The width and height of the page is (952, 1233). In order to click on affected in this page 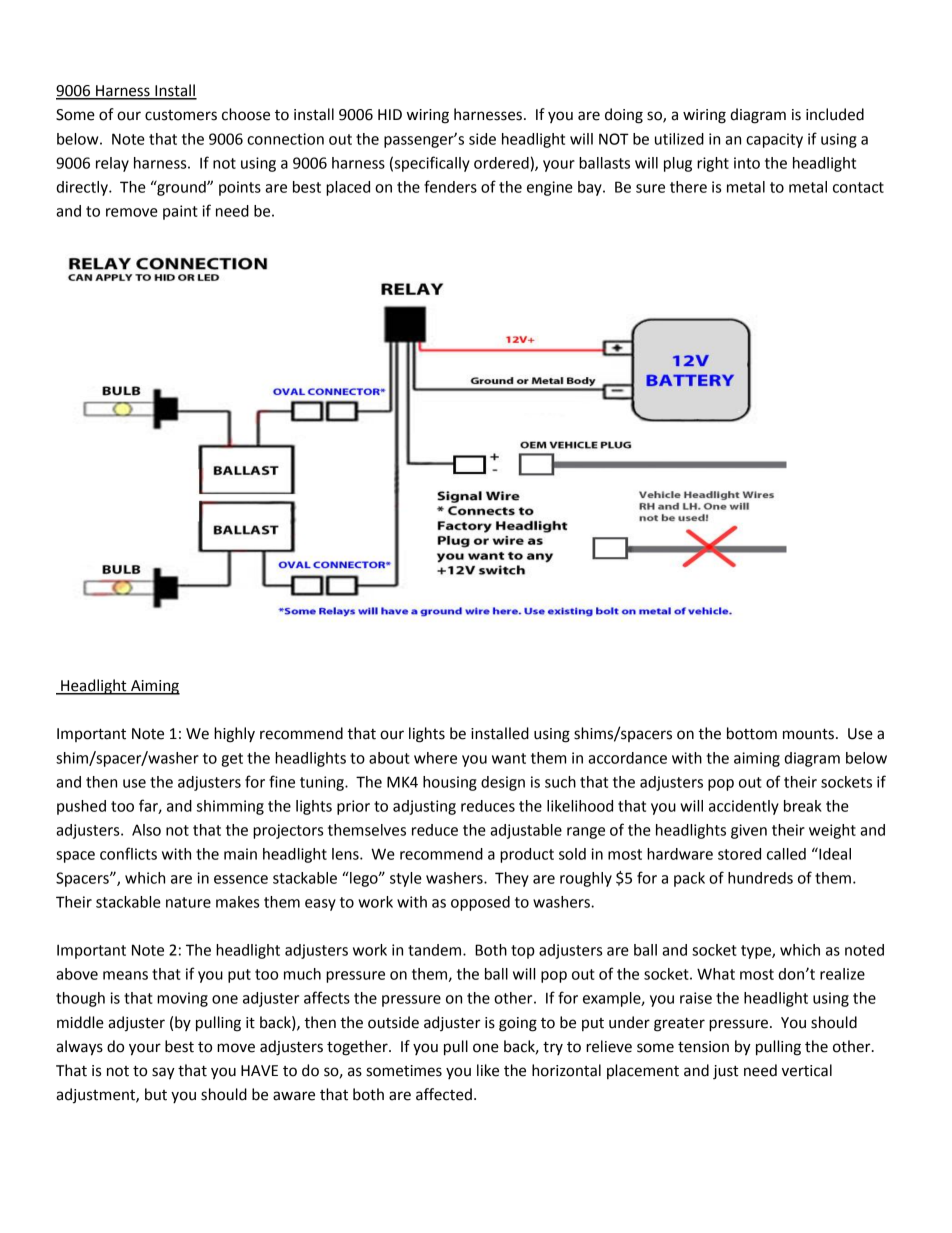, I will do `click(444, 1094)`.
